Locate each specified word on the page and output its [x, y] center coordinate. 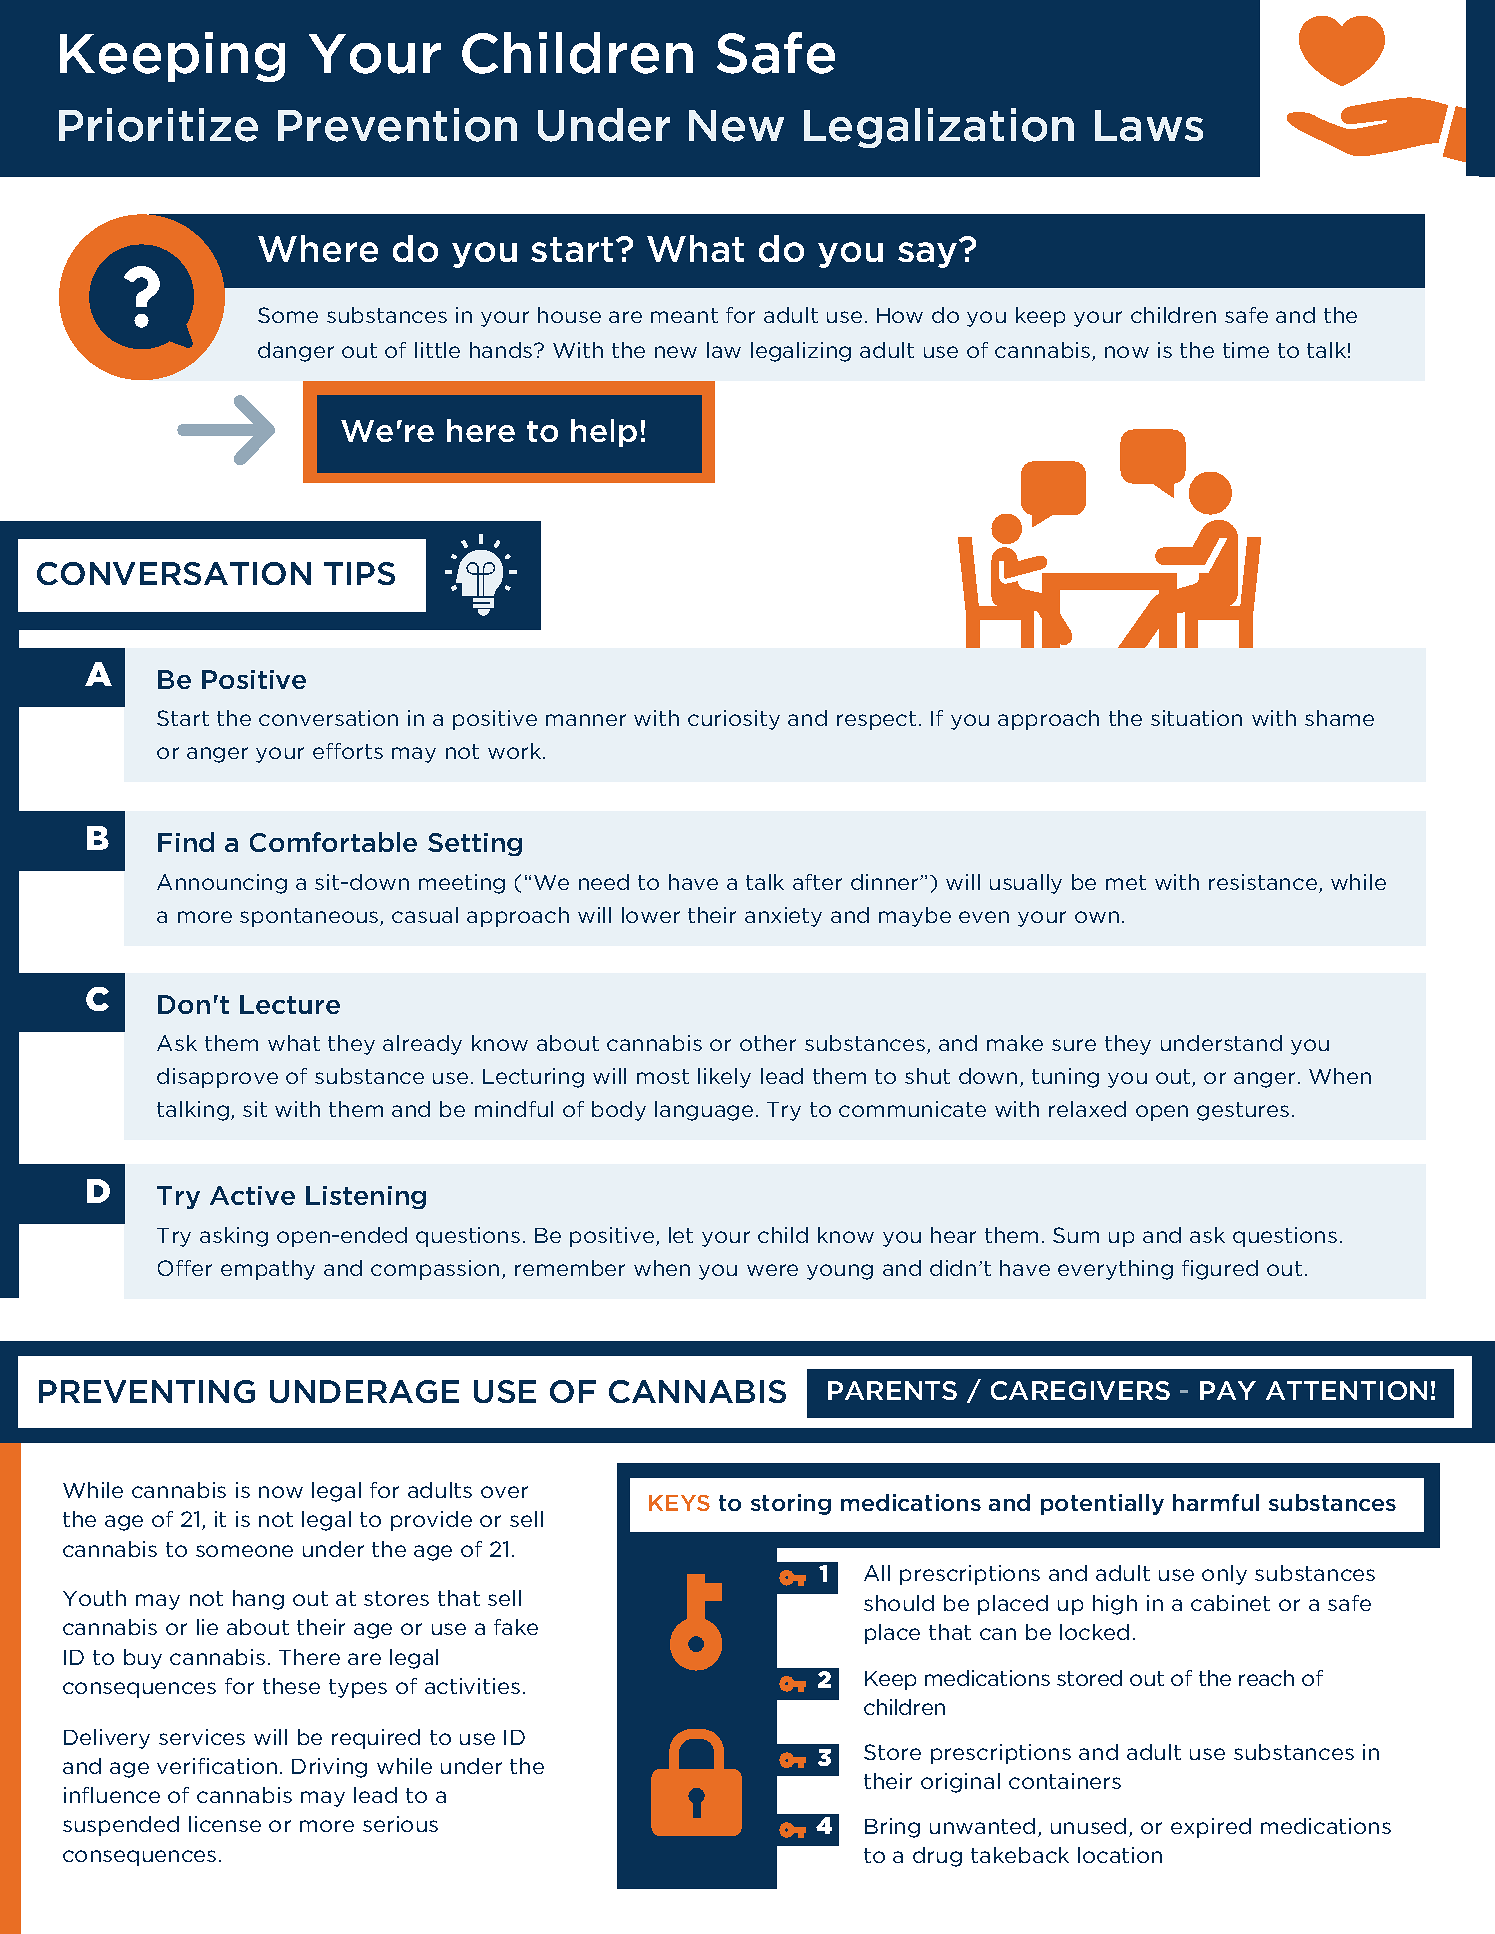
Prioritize [158, 125]
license [225, 1824]
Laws [1149, 126]
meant [684, 315]
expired [1211, 1828]
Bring [892, 1828]
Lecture [290, 1004]
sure [1074, 1045]
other [768, 1043]
